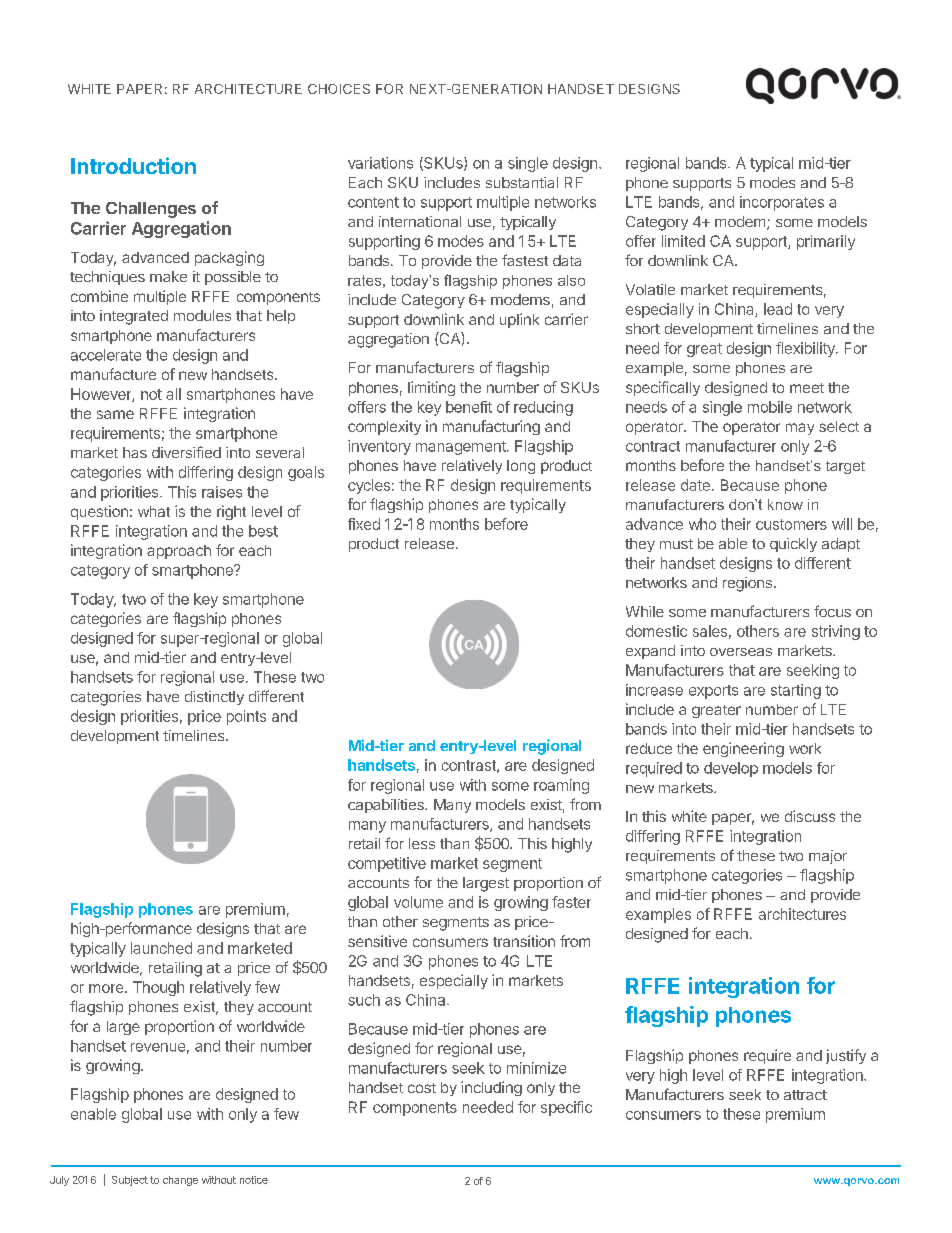 The width and height of the page is (952, 1233). Describe the element at coordinates (130, 1181) in the page. I see `Subject` at that location.
